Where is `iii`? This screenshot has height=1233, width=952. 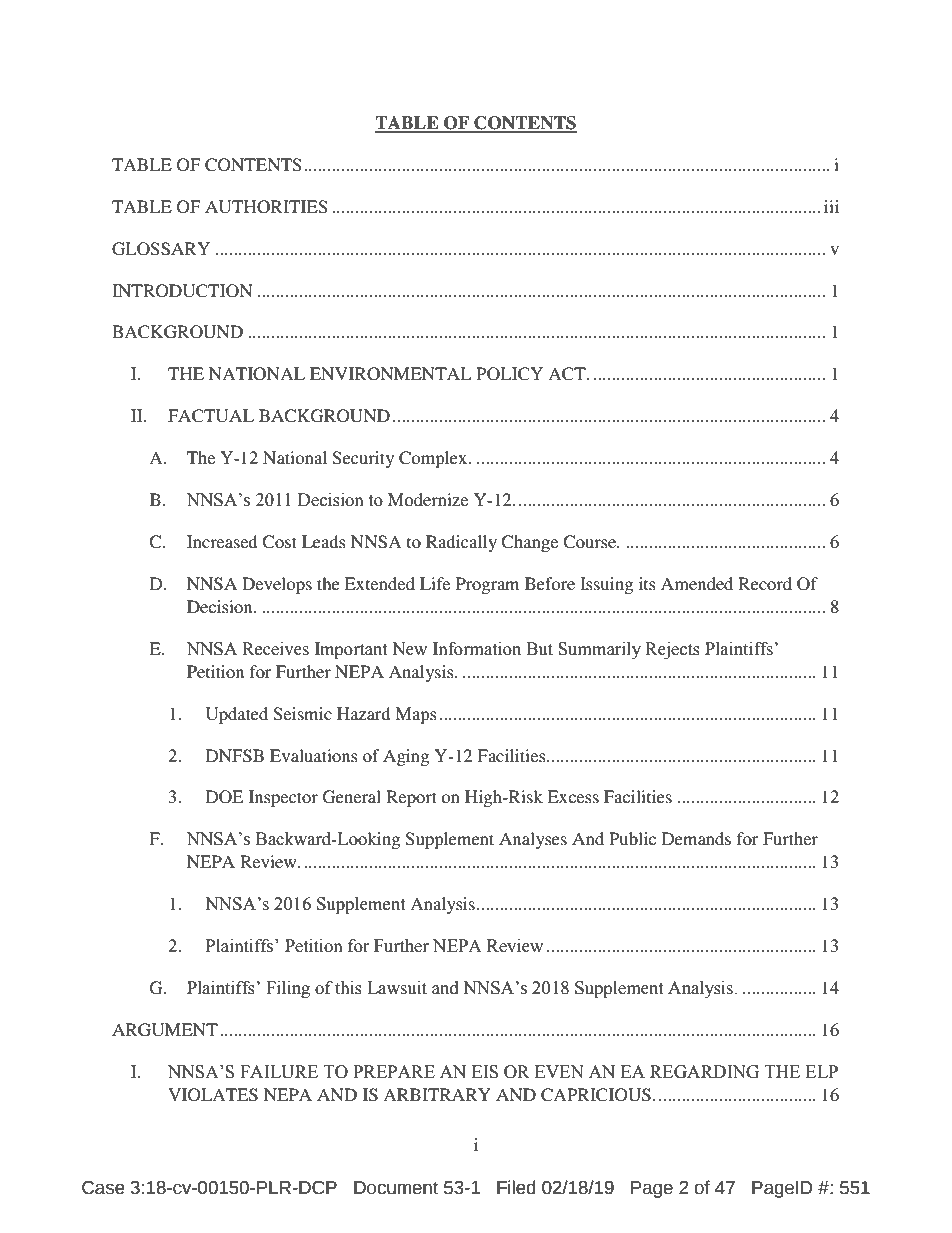 iii is located at coordinates (831, 206).
